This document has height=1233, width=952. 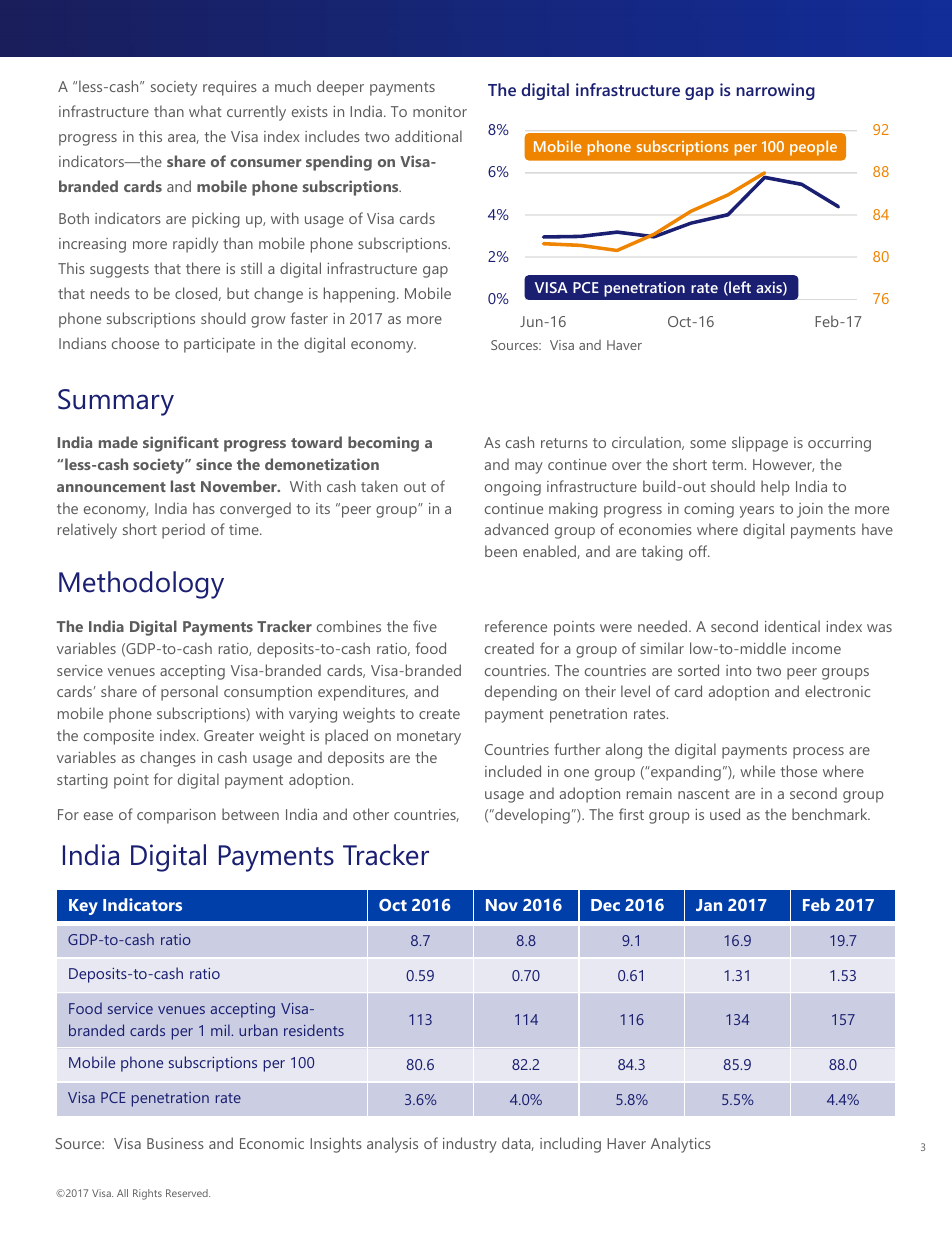 What do you see at coordinates (564, 443) in the document?
I see `returns` at bounding box center [564, 443].
